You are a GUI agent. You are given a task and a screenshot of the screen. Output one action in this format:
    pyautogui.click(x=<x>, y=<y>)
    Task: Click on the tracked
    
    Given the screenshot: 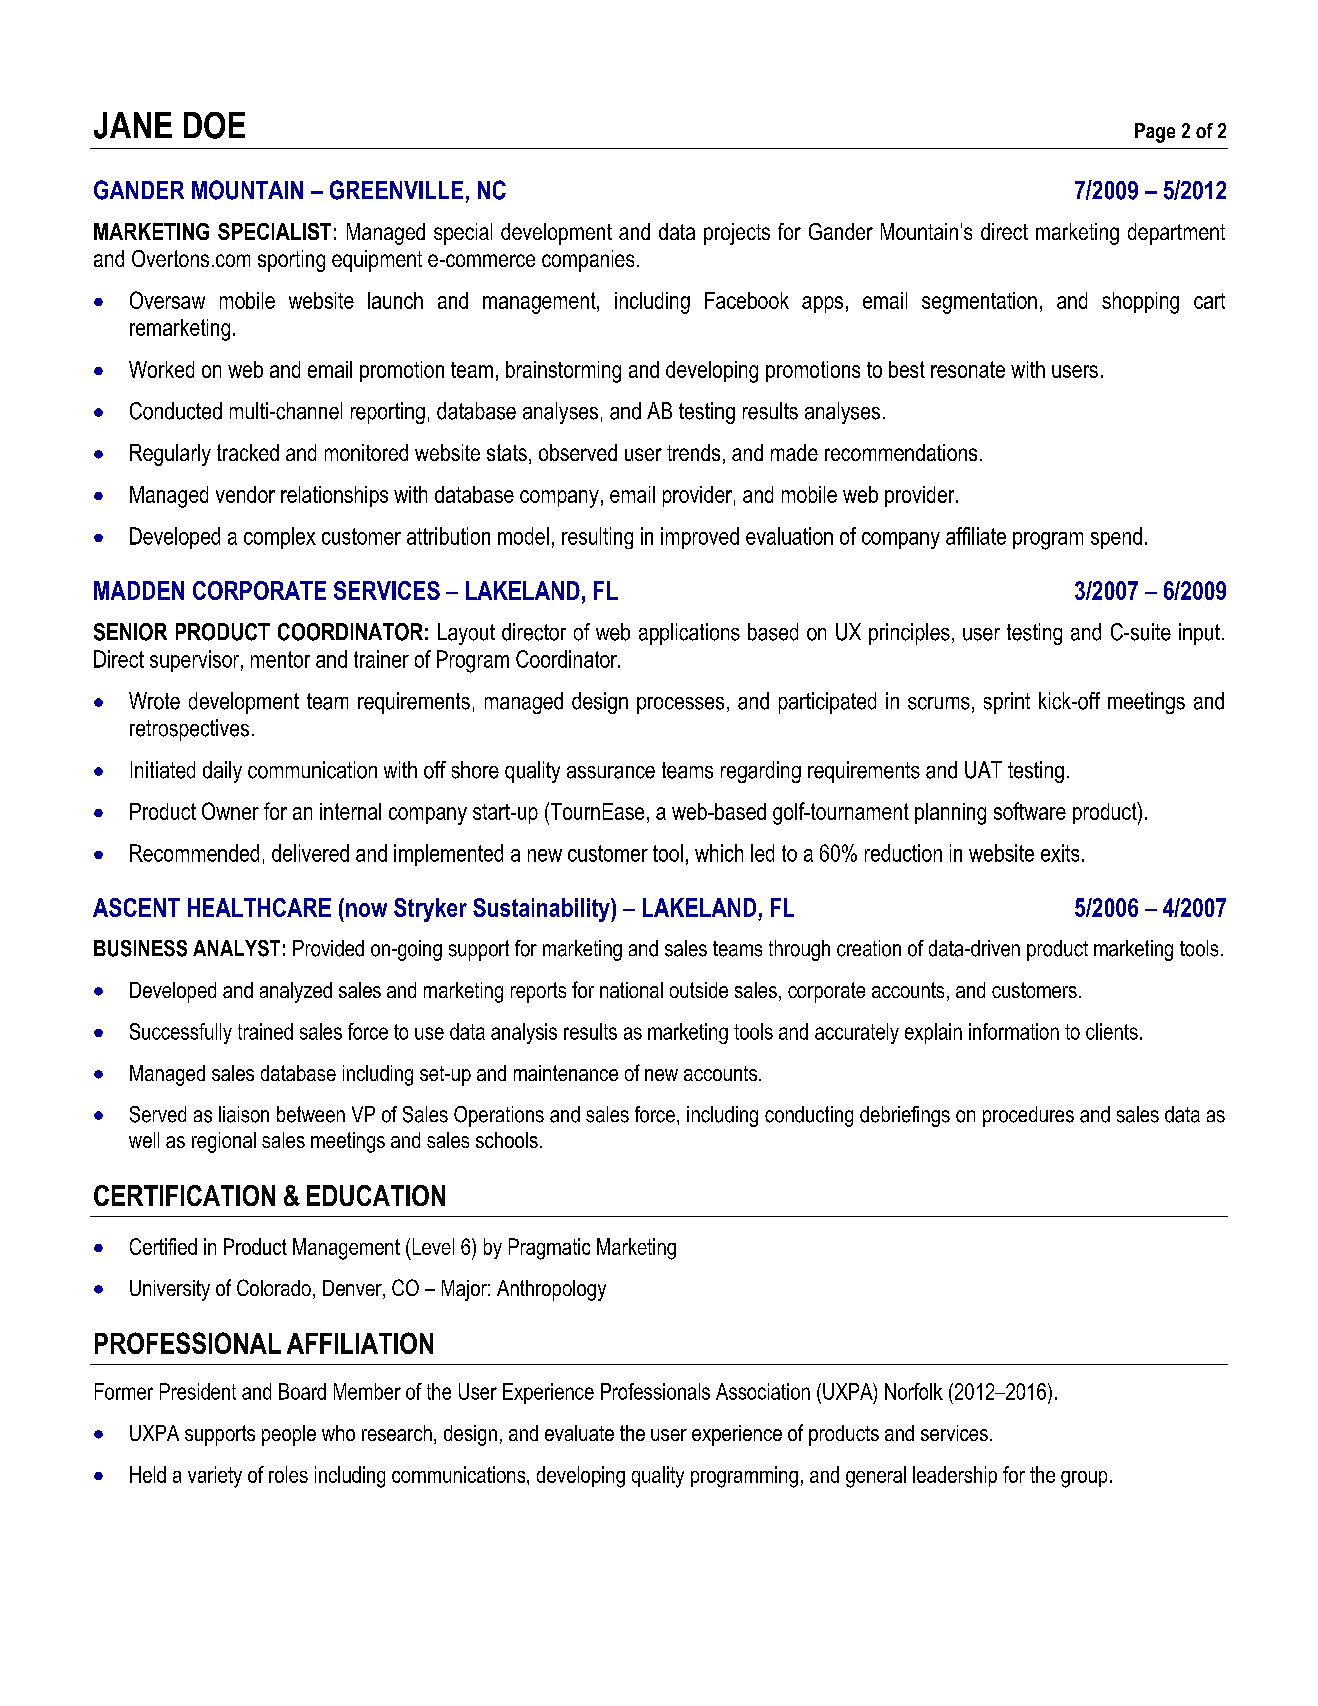 What is the action you would take?
    pyautogui.click(x=248, y=452)
